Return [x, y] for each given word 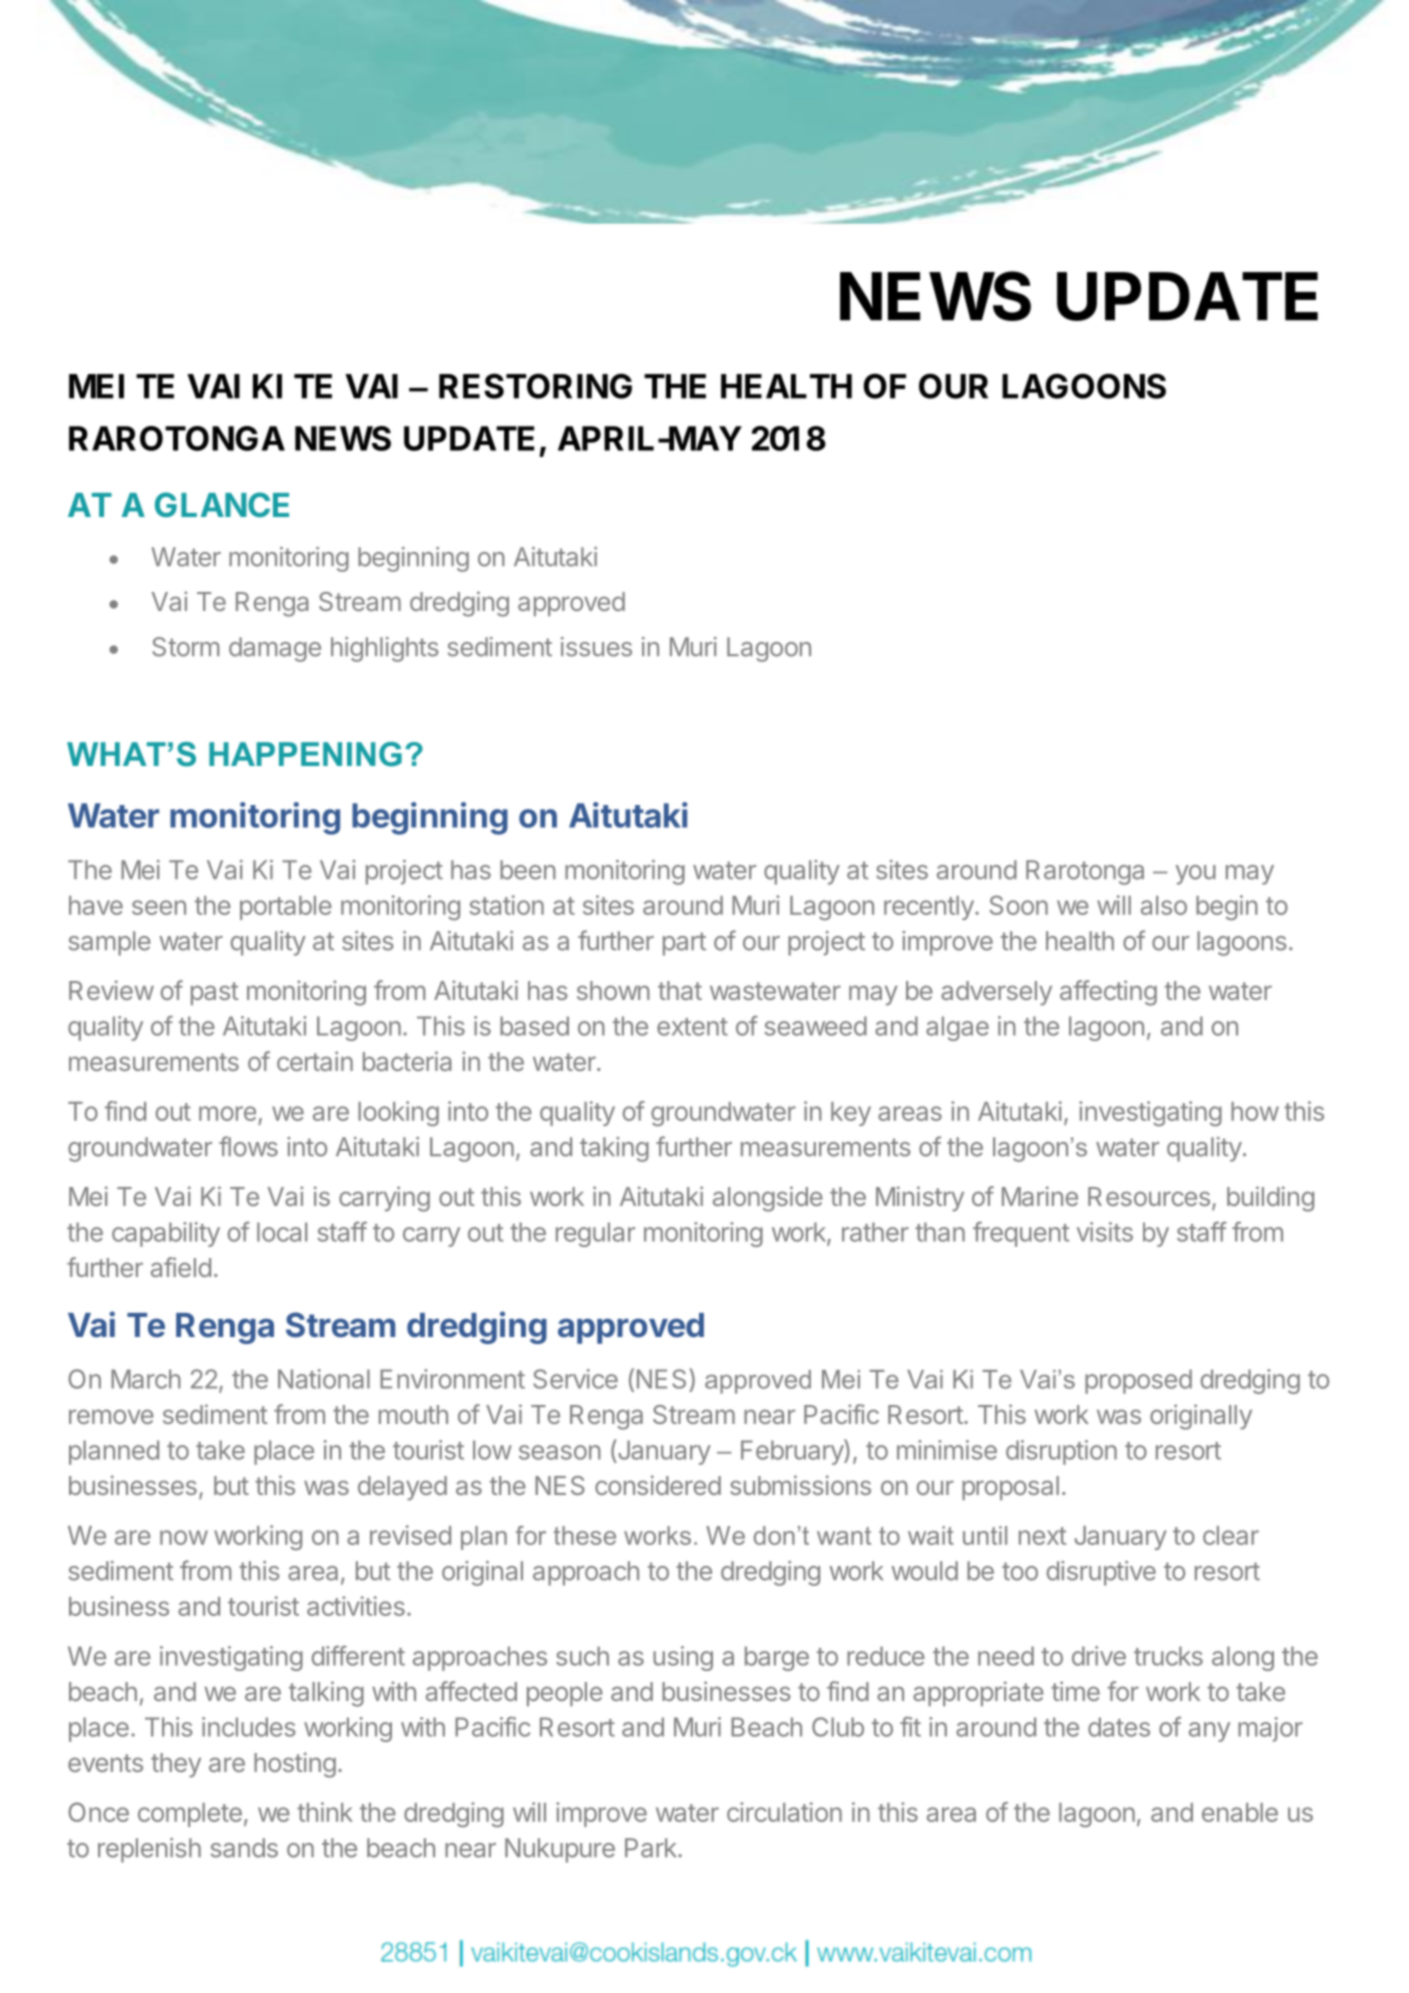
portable [286, 908]
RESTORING [535, 386]
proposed [1138, 1381]
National [324, 1379]
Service [575, 1379]
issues [596, 647]
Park [652, 1848]
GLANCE [222, 504]
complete [190, 1815]
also [1164, 905]
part [684, 944]
